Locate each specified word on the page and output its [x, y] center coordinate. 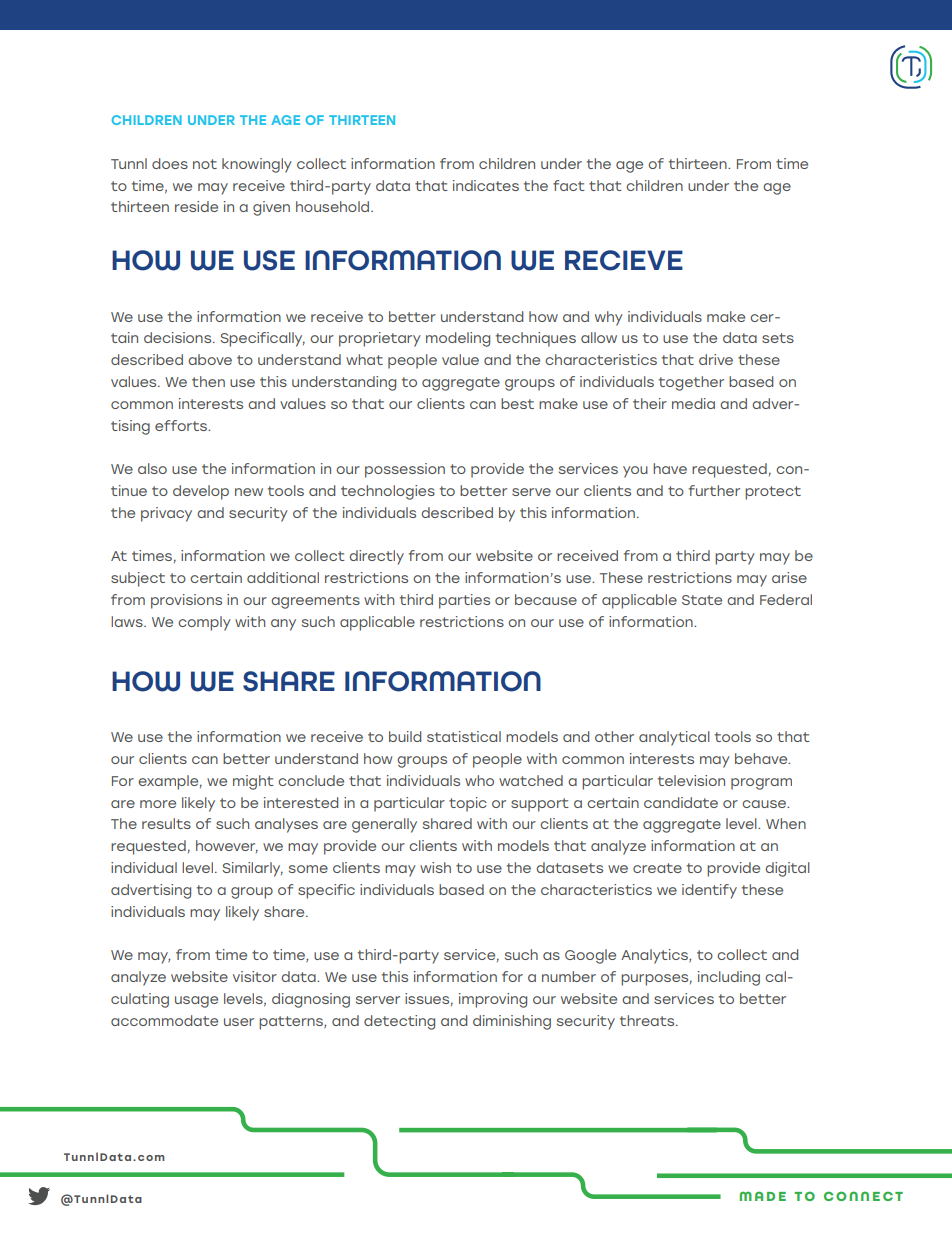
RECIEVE [624, 260]
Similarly [252, 869]
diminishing [512, 1022]
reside [196, 206]
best [517, 403]
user [239, 1022]
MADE [762, 1196]
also [152, 468]
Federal [786, 599]
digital [788, 869]
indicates [486, 185]
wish [435, 867]
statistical [464, 736]
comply [204, 623]
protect [773, 493]
